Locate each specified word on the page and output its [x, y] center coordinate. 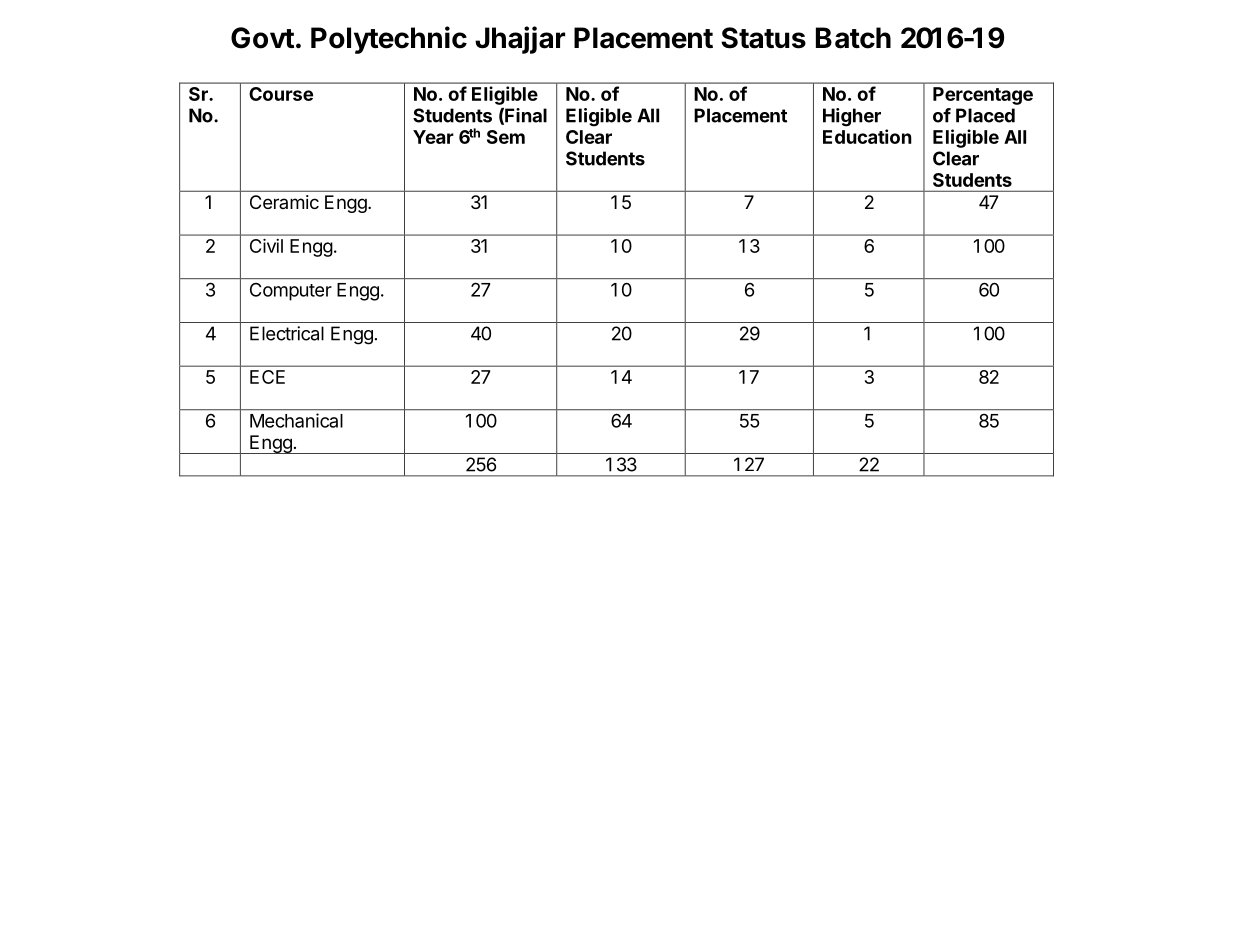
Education [867, 136]
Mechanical [296, 420]
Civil [266, 246]
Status [763, 38]
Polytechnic [389, 40]
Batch [853, 38]
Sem [506, 137]
